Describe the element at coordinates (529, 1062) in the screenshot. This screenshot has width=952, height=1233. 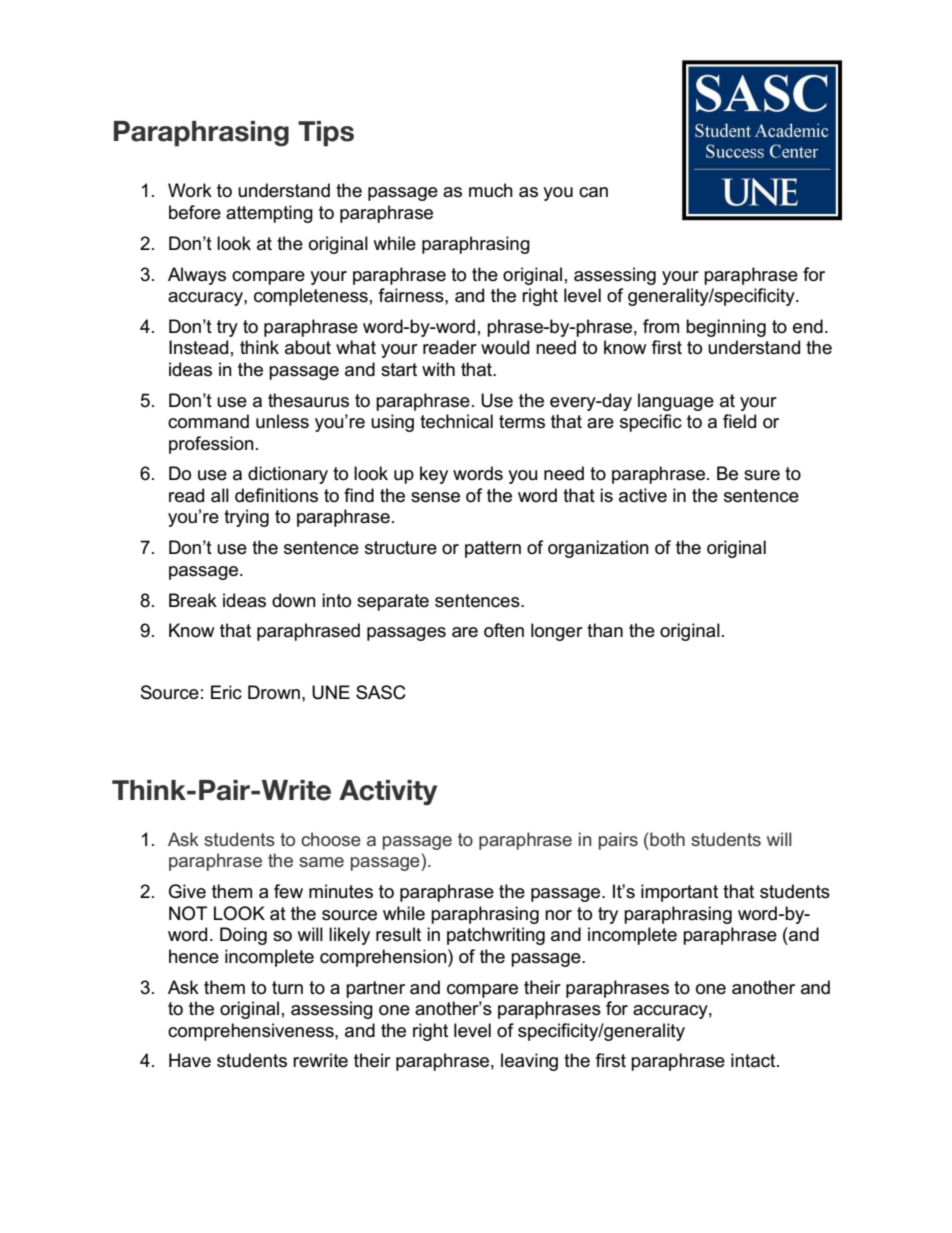
I see `leaving` at that location.
